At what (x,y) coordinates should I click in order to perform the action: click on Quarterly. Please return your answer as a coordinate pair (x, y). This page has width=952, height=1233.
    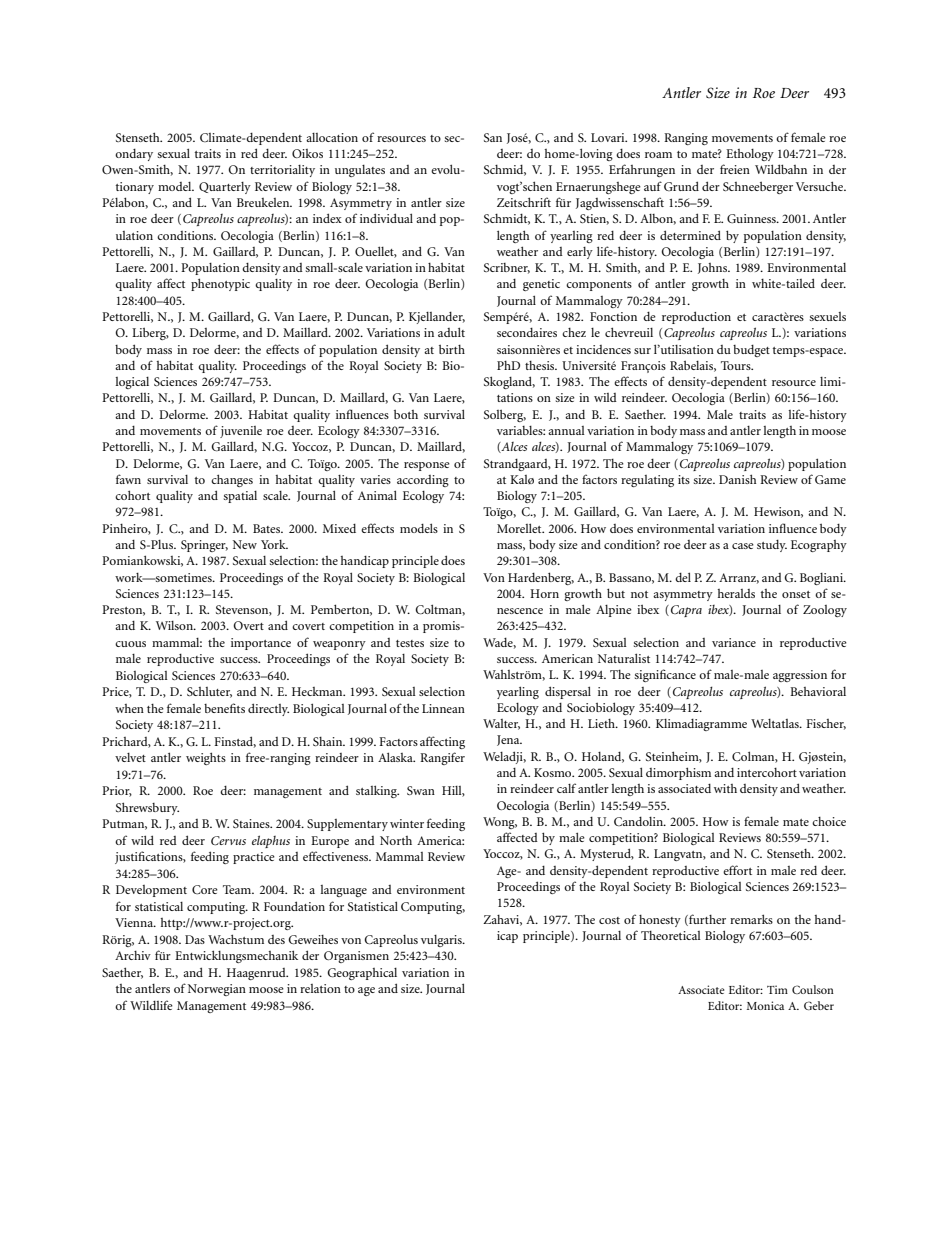
    Looking at the image, I should click on (225, 188).
